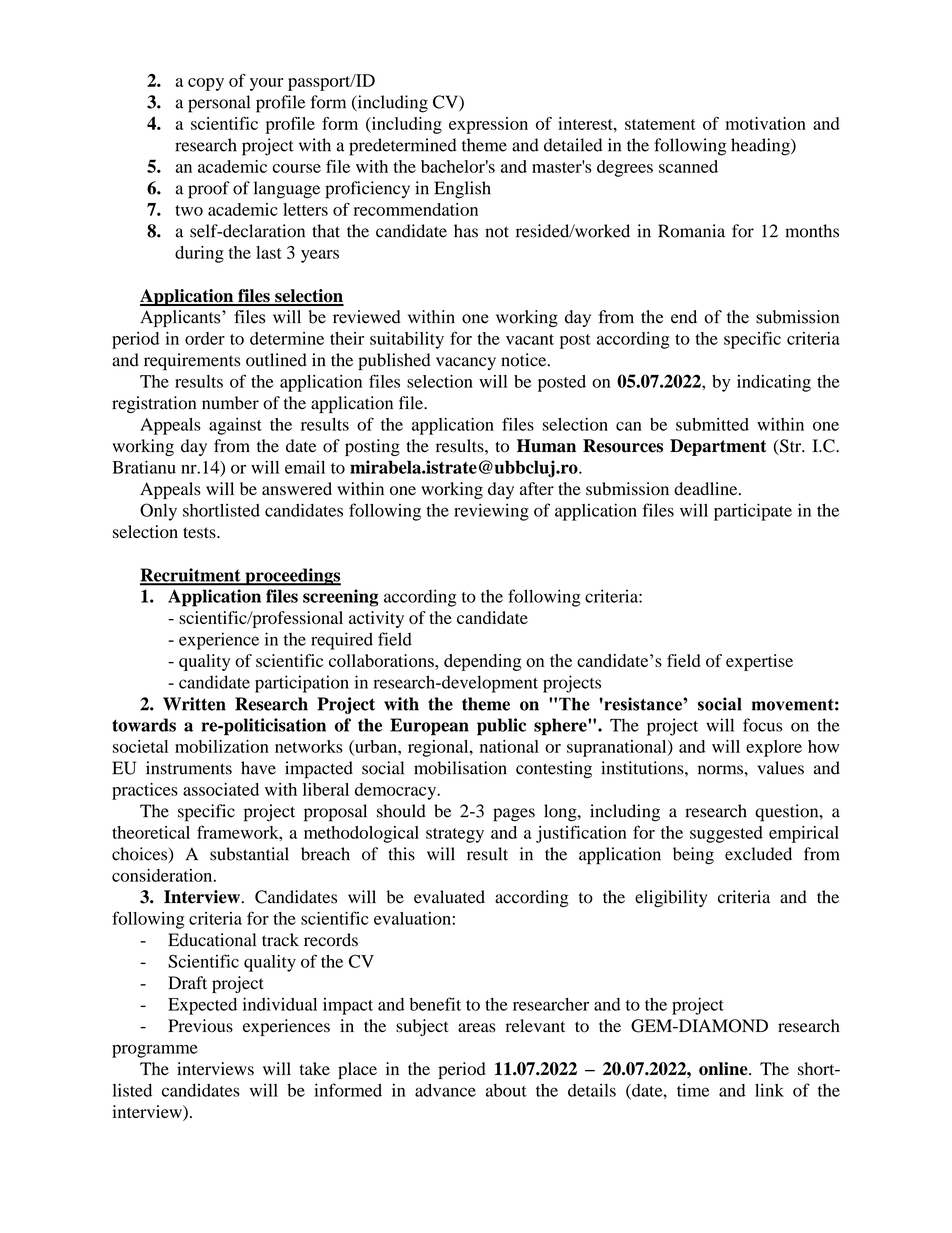  Describe the element at coordinates (483, 662) in the image. I see `depending` at that location.
